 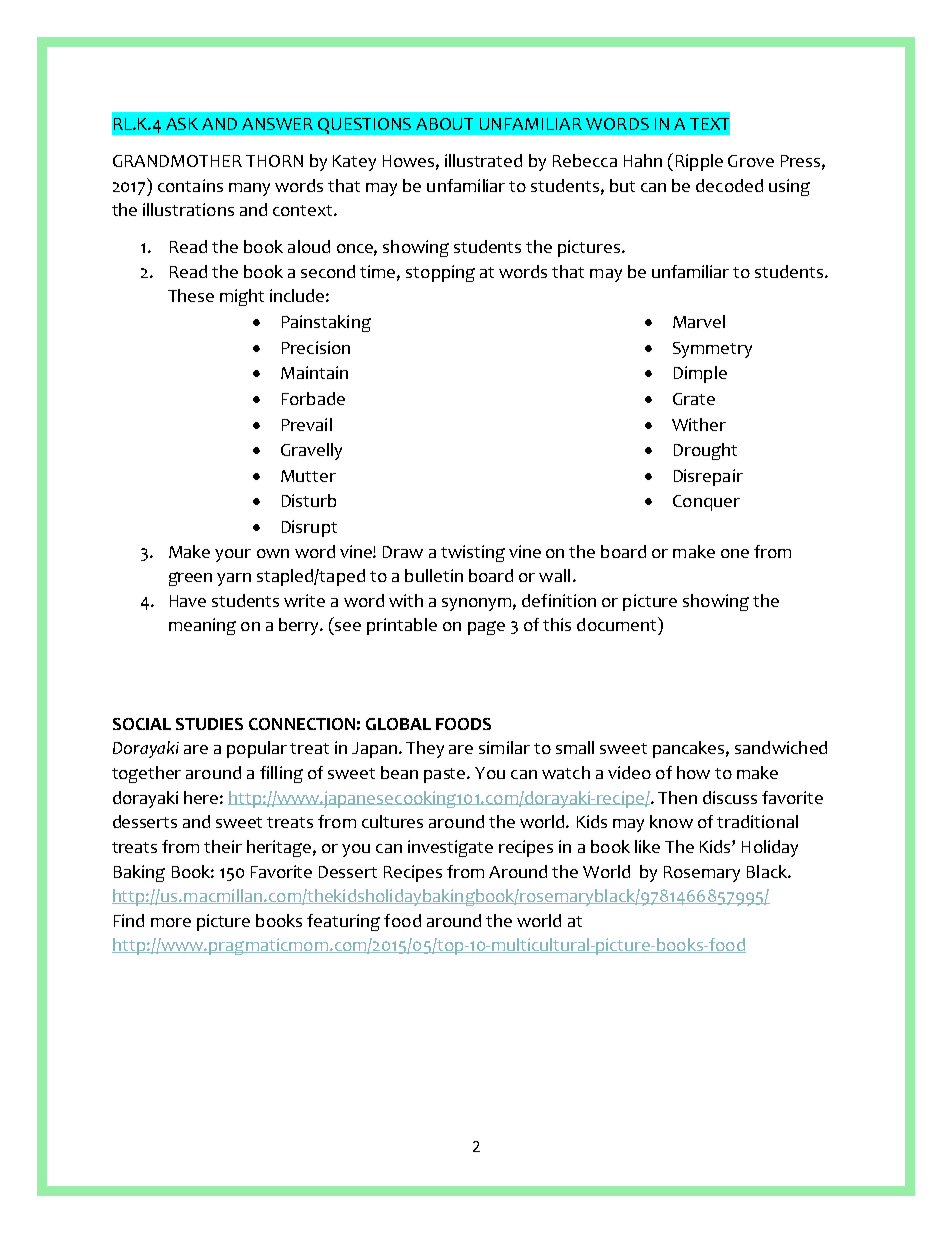 What do you see at coordinates (202, 626) in the screenshot?
I see `meaning` at bounding box center [202, 626].
